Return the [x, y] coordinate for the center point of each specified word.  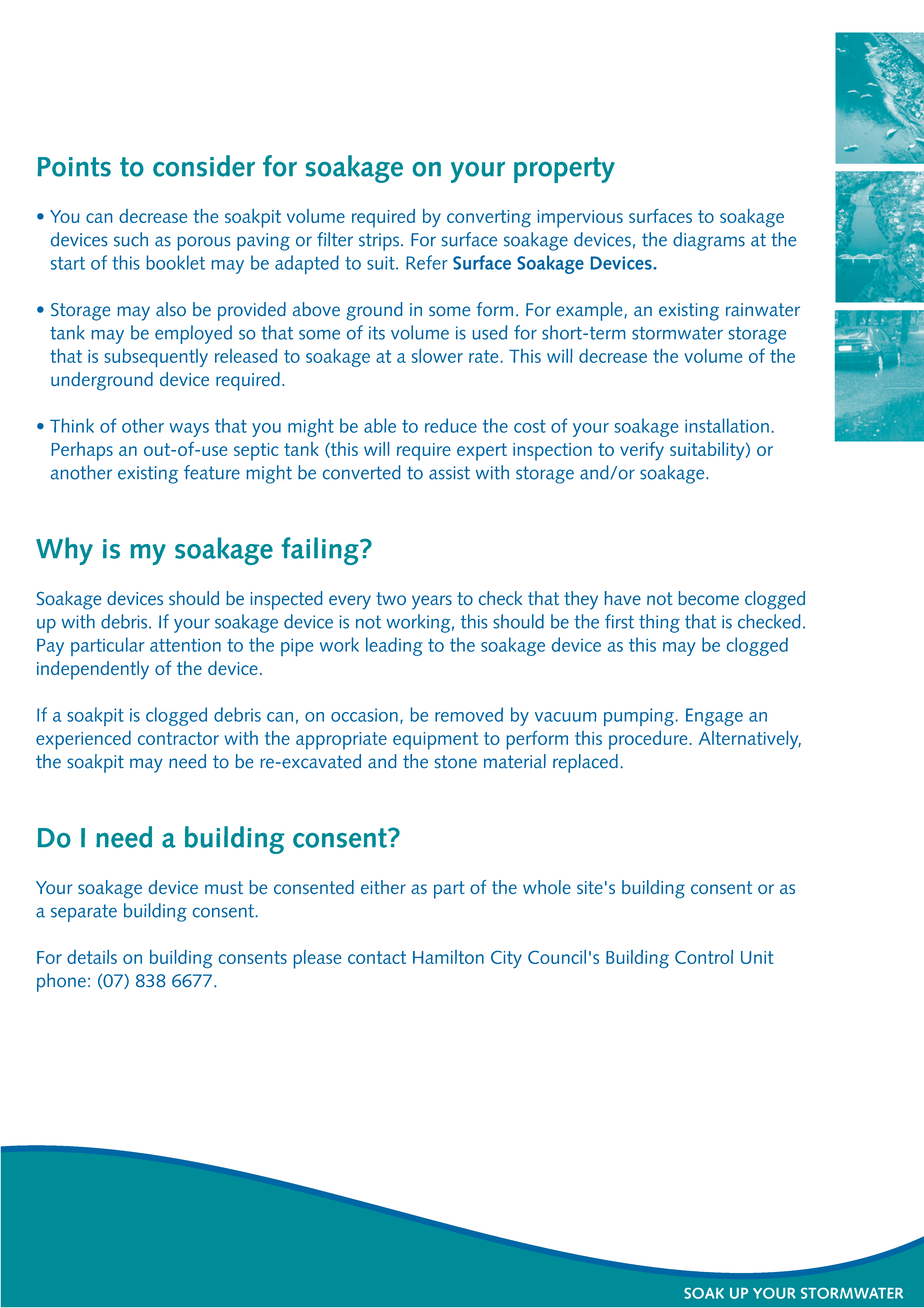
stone [456, 762]
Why [64, 551]
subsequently [156, 358]
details [92, 957]
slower [437, 356]
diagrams [709, 241]
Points [74, 167]
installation [727, 425]
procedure [648, 740]
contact [377, 957]
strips [379, 242]
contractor [178, 738]
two [391, 598]
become [709, 598]
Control [704, 957]
